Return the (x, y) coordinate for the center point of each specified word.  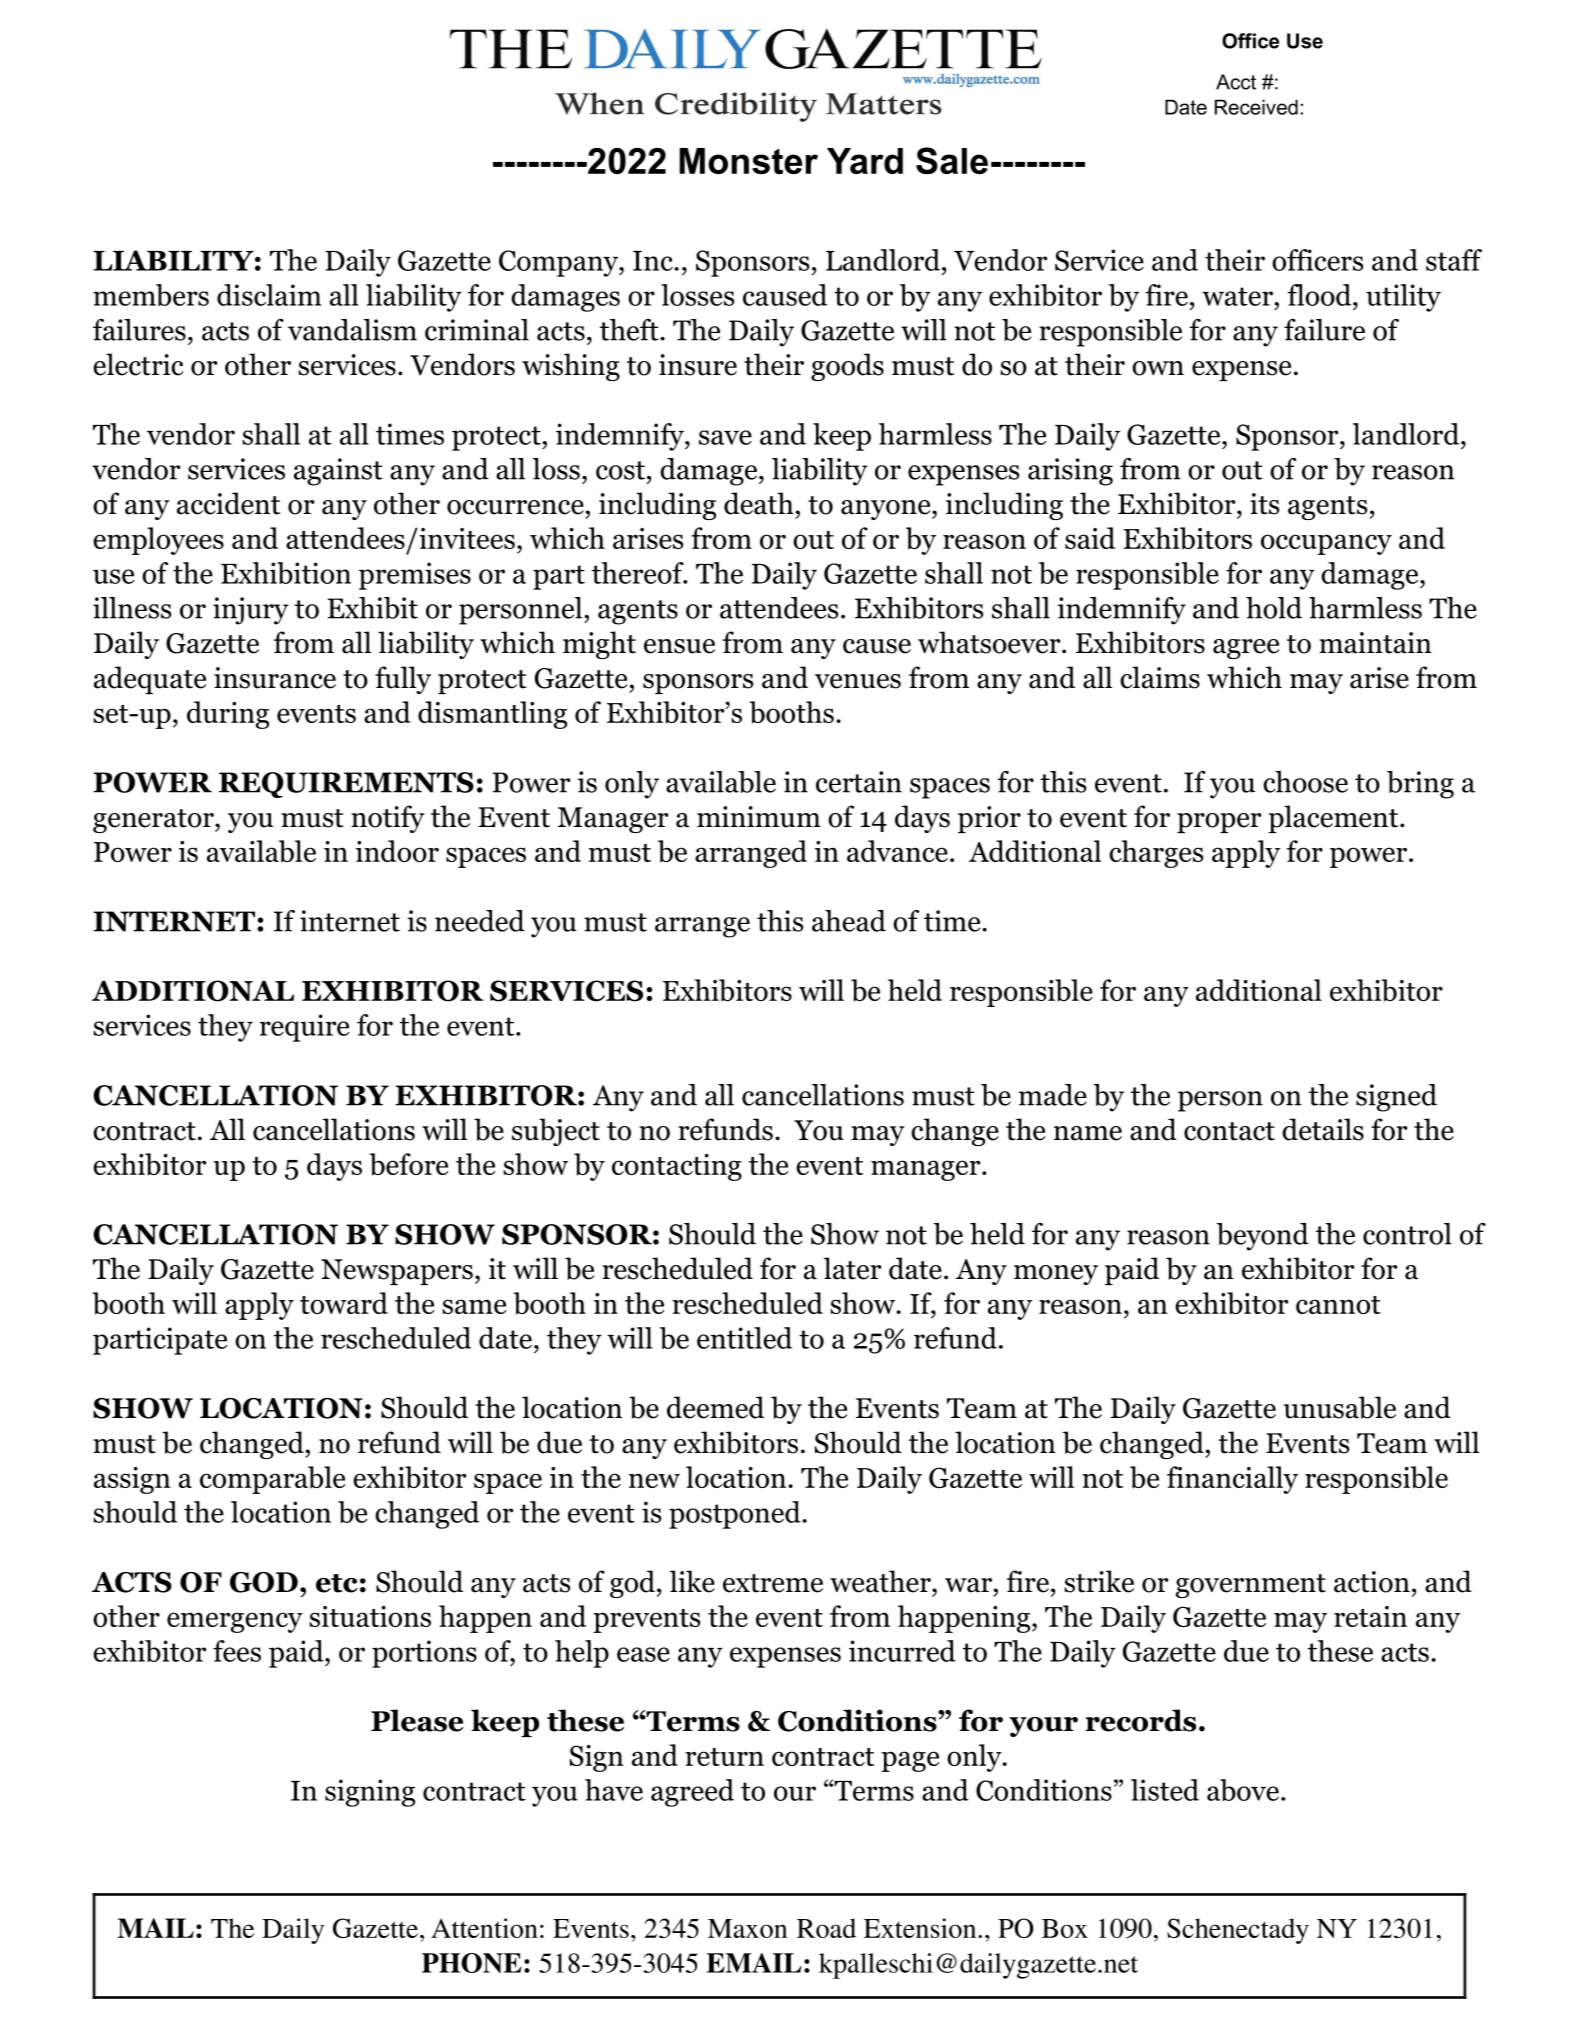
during (228, 715)
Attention (484, 1928)
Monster (748, 161)
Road (826, 1928)
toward (344, 1303)
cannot (1338, 1305)
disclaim (269, 295)
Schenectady (1238, 1931)
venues (858, 681)
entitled (744, 1338)
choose (1305, 782)
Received (1256, 107)
